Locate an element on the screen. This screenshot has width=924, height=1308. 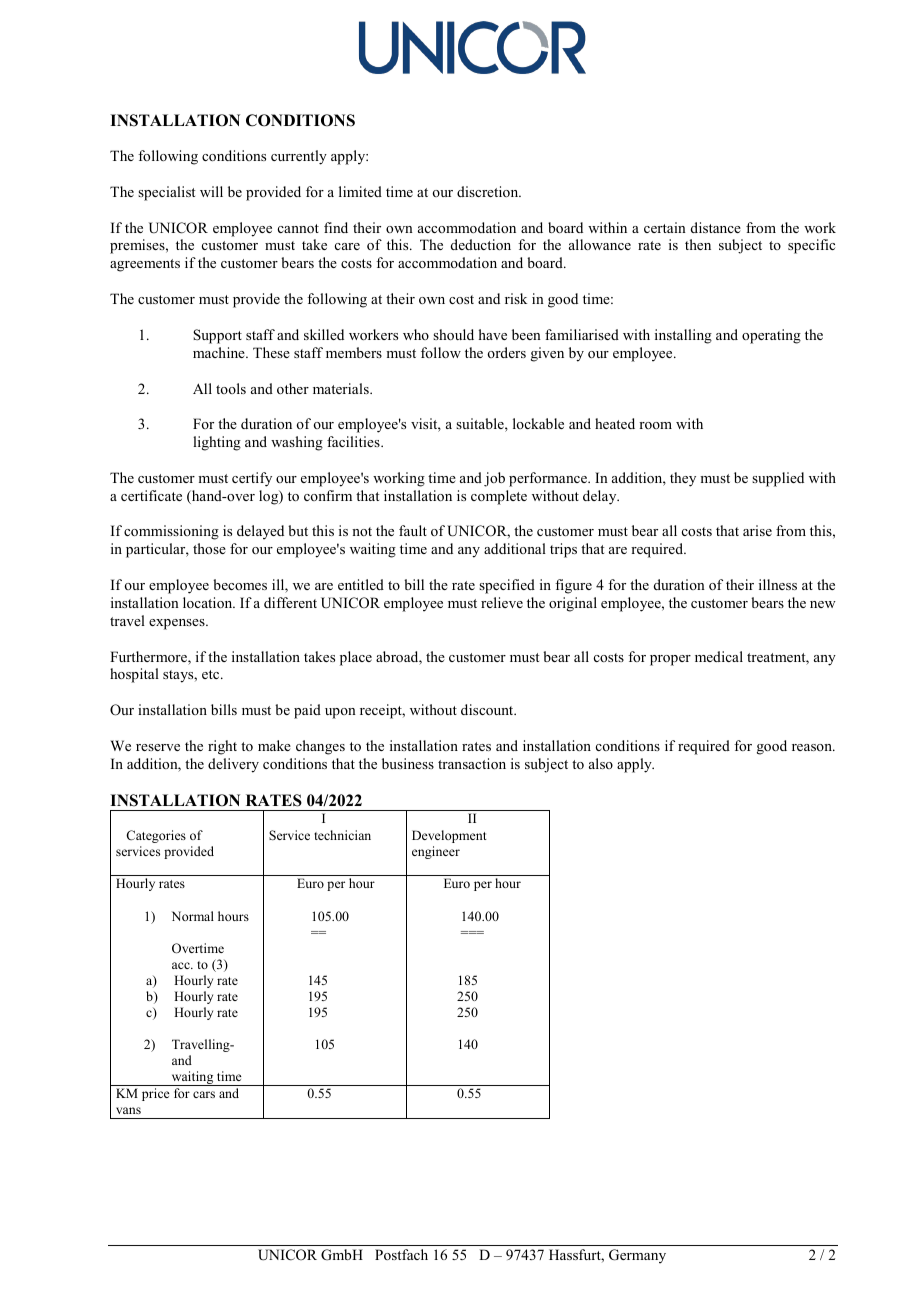
Normal is located at coordinates (193, 916).
